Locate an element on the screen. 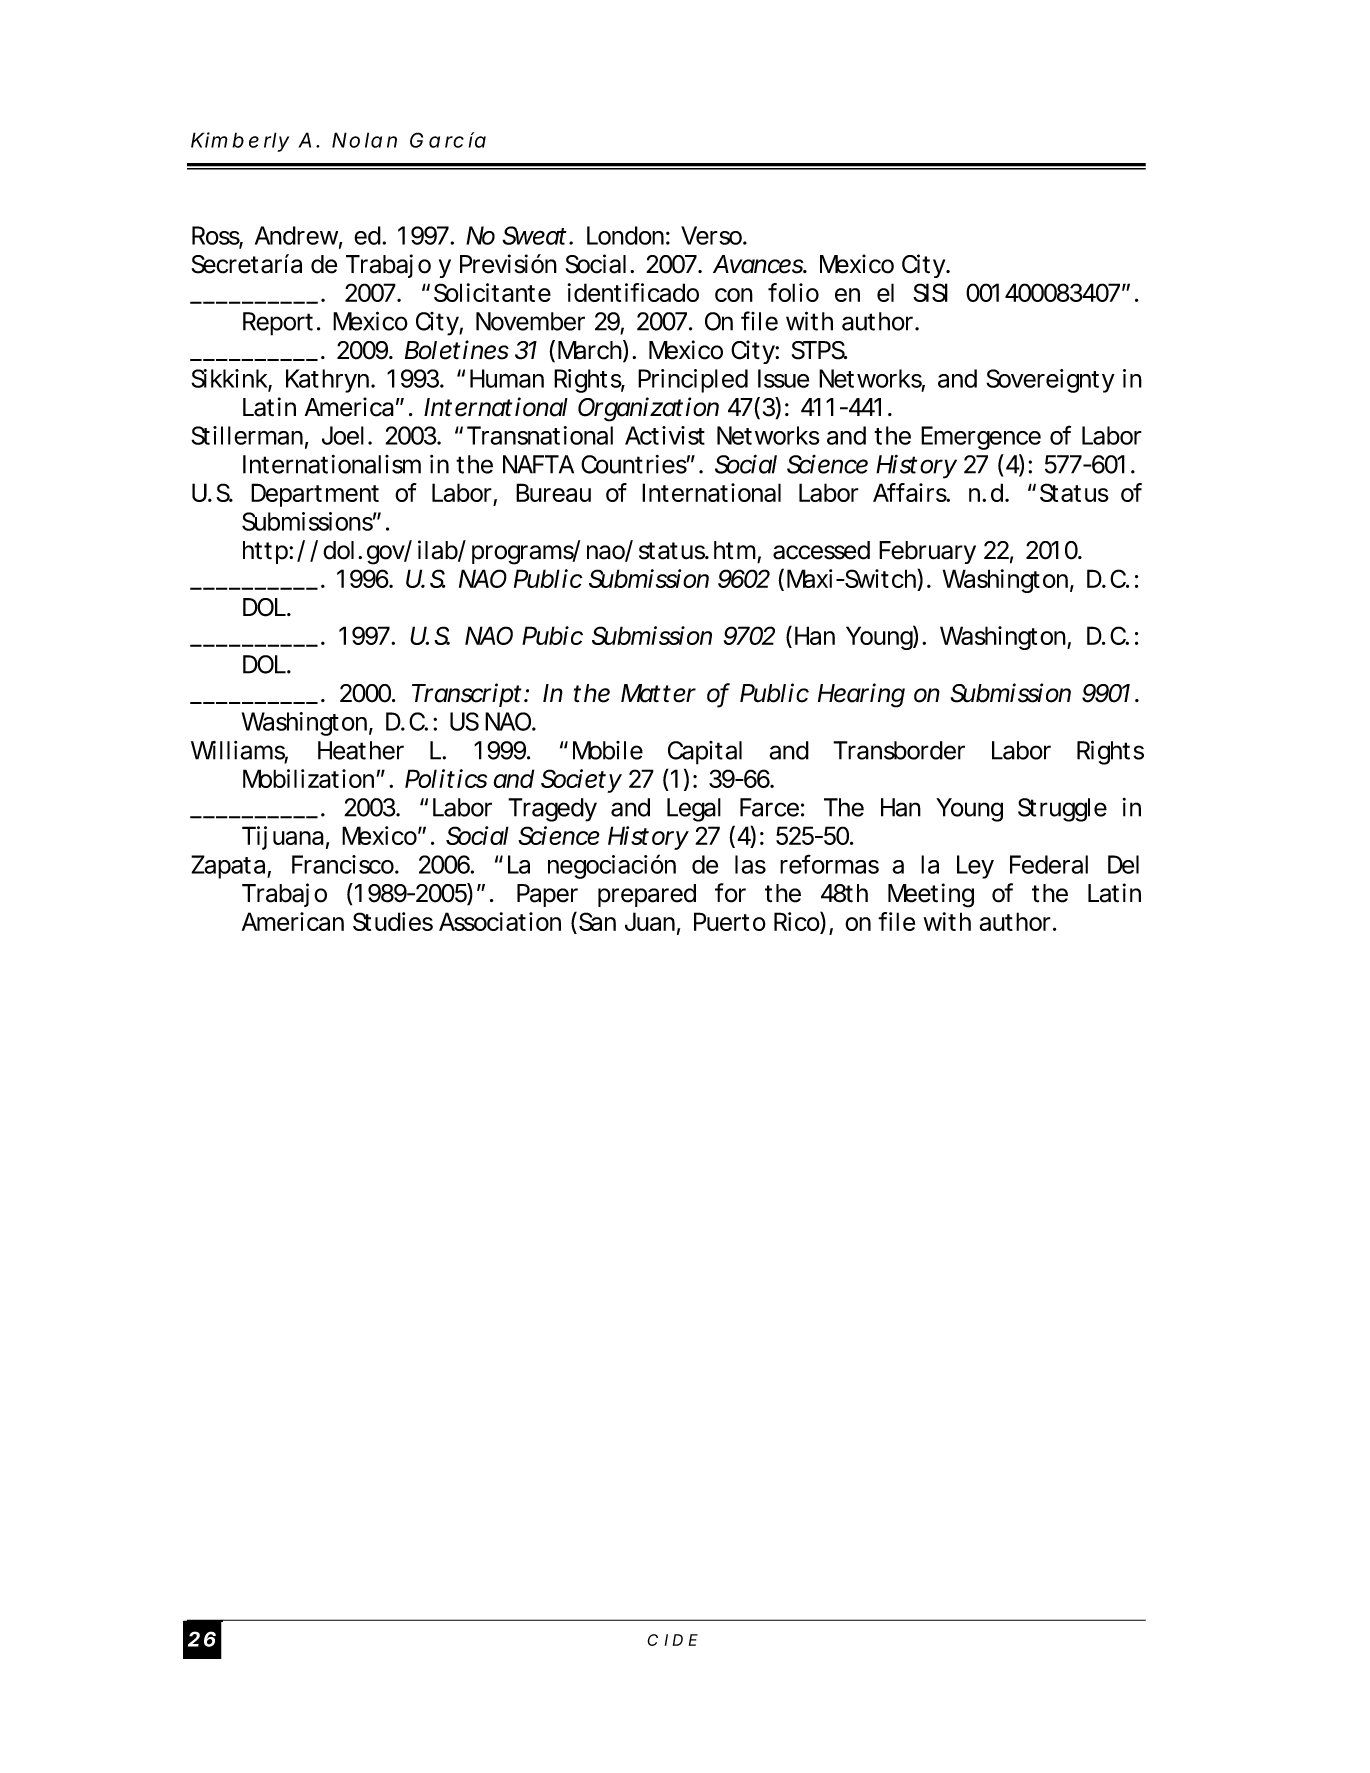  Federal is located at coordinates (1049, 864).
